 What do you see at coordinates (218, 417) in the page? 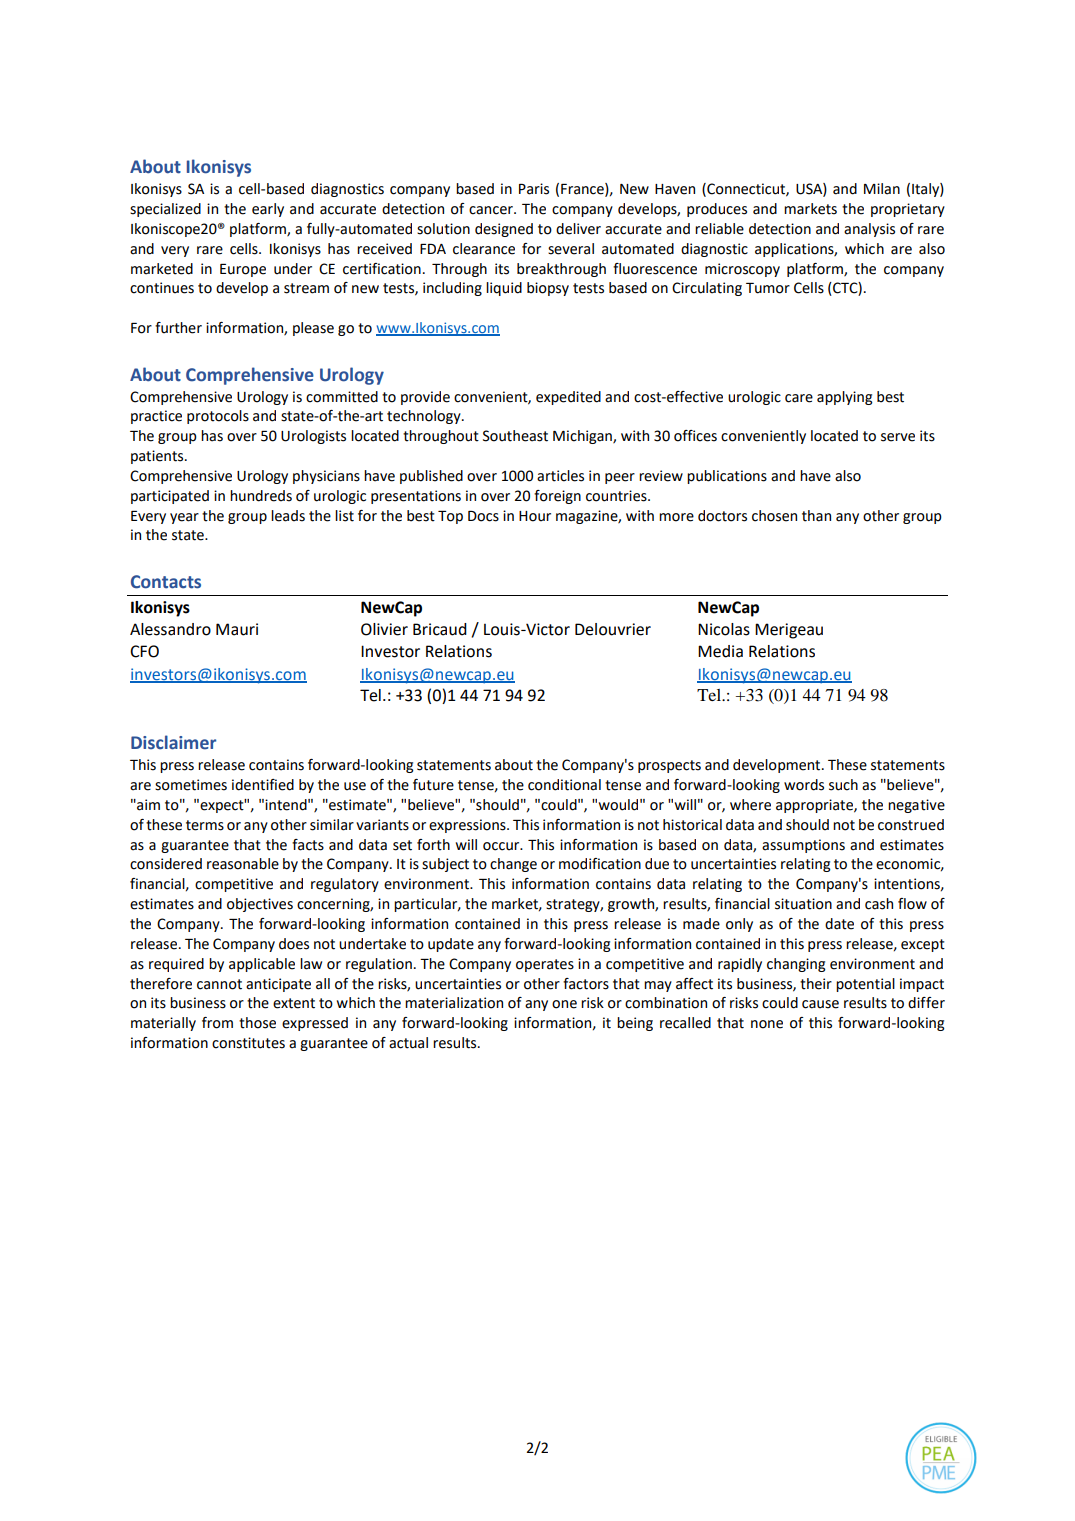
I see `protocols` at bounding box center [218, 417].
